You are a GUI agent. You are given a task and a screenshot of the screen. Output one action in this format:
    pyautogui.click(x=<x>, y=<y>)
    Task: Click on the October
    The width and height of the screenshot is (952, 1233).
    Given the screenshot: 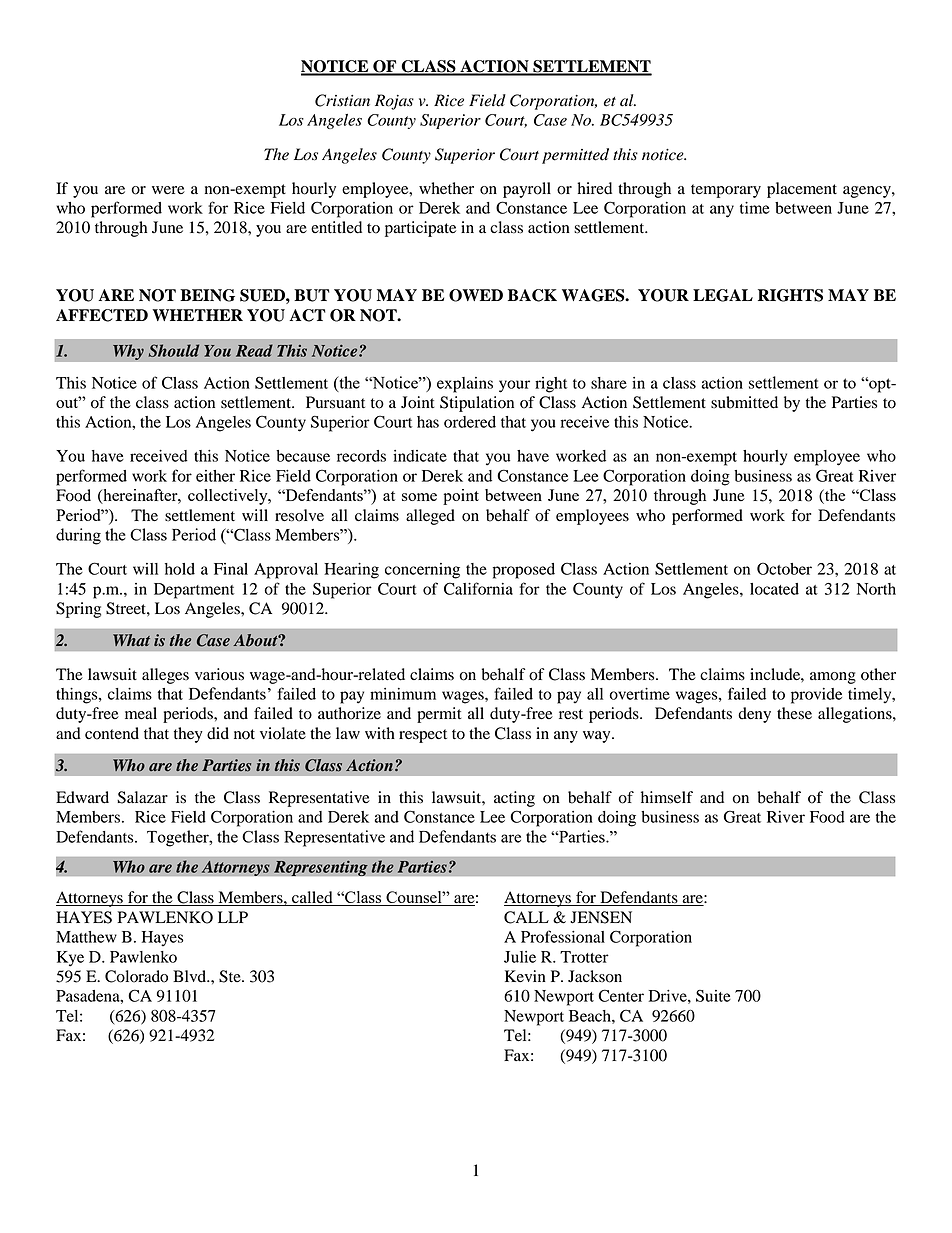 What is the action you would take?
    pyautogui.click(x=784, y=568)
